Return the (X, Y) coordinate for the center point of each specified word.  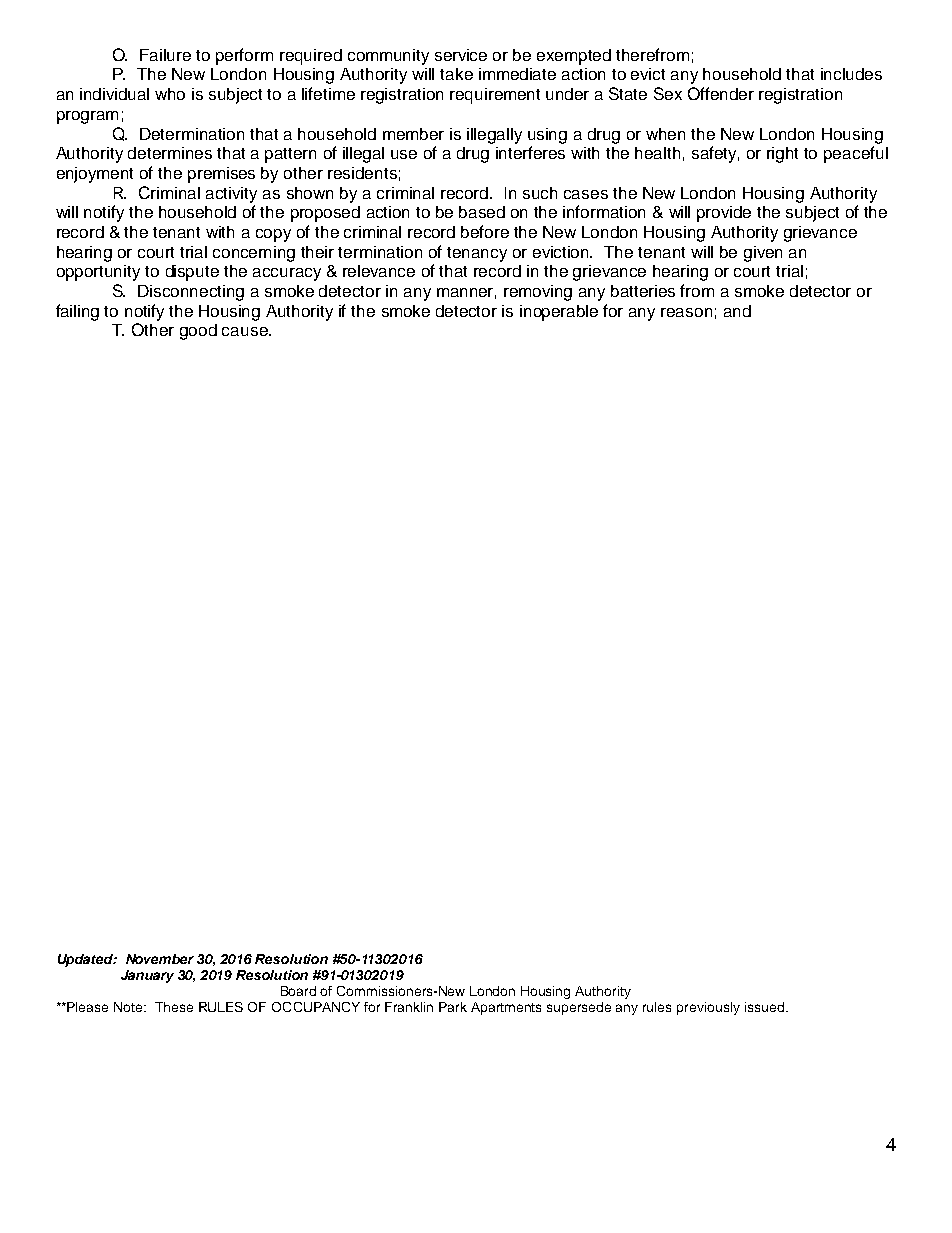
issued (764, 1007)
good (198, 332)
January (147, 976)
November (160, 959)
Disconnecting (191, 293)
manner (466, 293)
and (737, 311)
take (456, 74)
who (170, 94)
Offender (721, 93)
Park (453, 1007)
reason (686, 312)
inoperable (559, 313)
